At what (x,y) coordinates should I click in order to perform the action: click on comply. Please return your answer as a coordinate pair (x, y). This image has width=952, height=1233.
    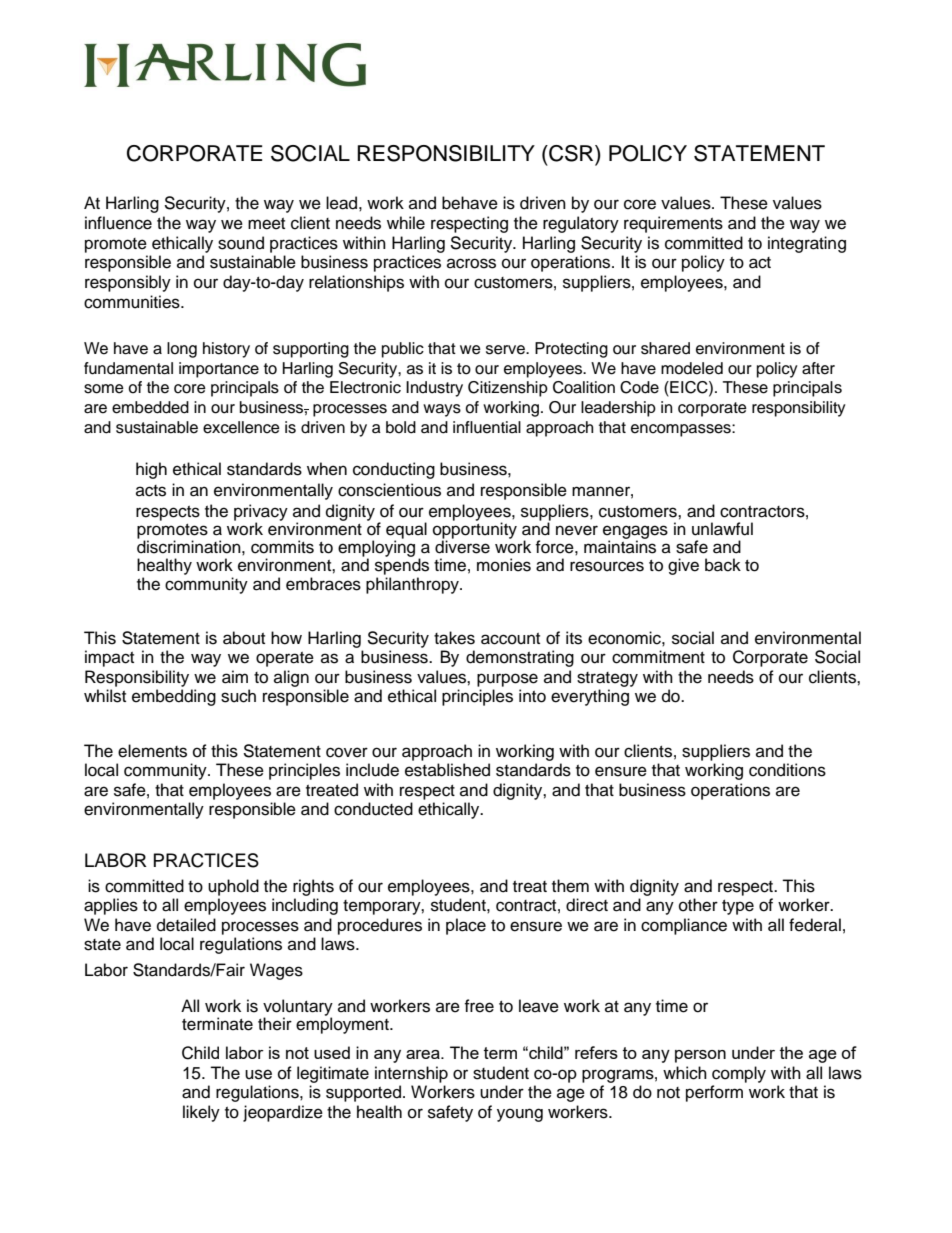
    Looking at the image, I should click on (739, 1074).
